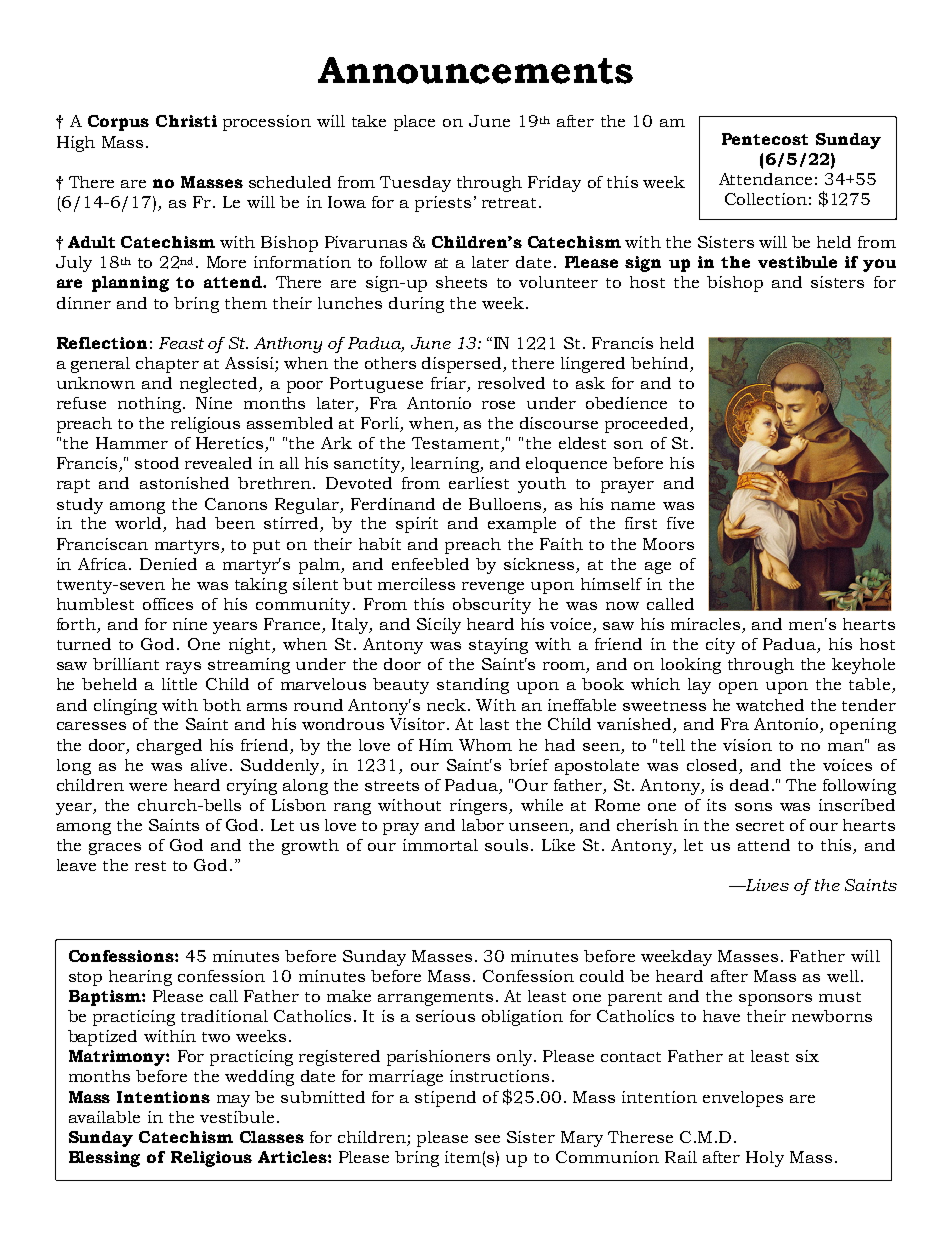 This screenshot has width=952, height=1233. Describe the element at coordinates (446, 465) in the screenshot. I see `learning` at that location.
